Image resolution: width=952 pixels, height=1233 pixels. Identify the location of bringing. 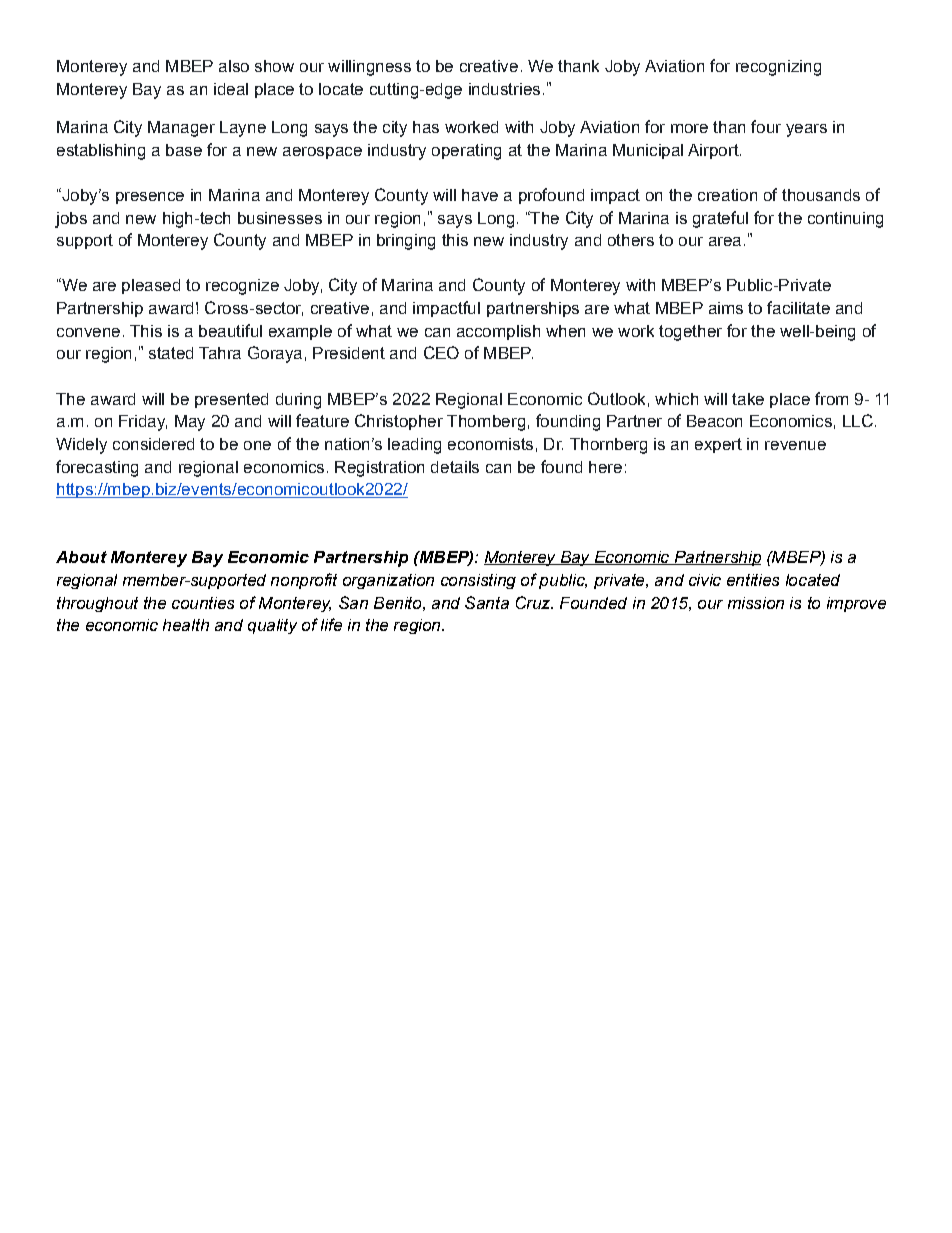
(406, 242).
